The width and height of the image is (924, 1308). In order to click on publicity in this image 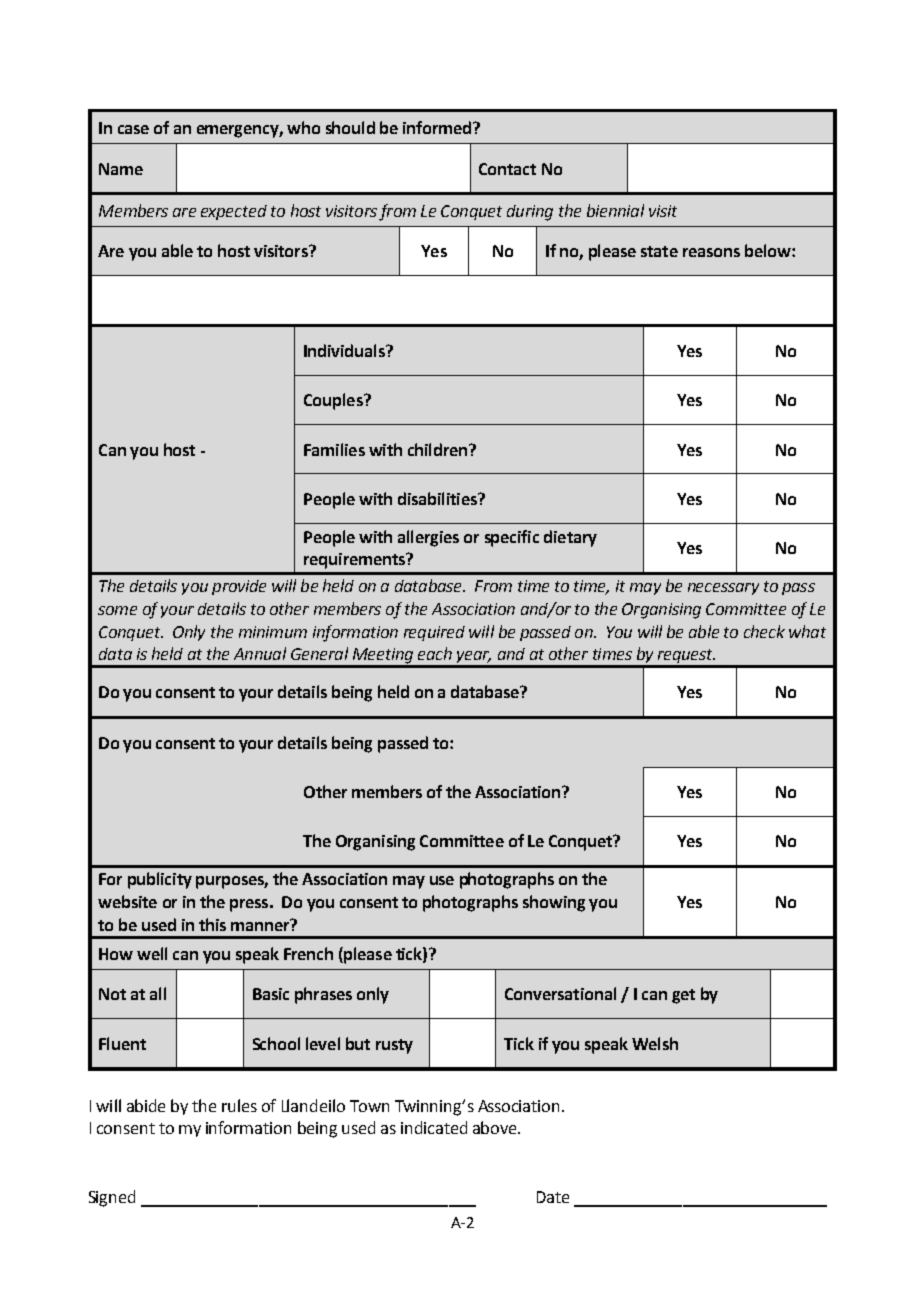, I will do `click(160, 880)`.
